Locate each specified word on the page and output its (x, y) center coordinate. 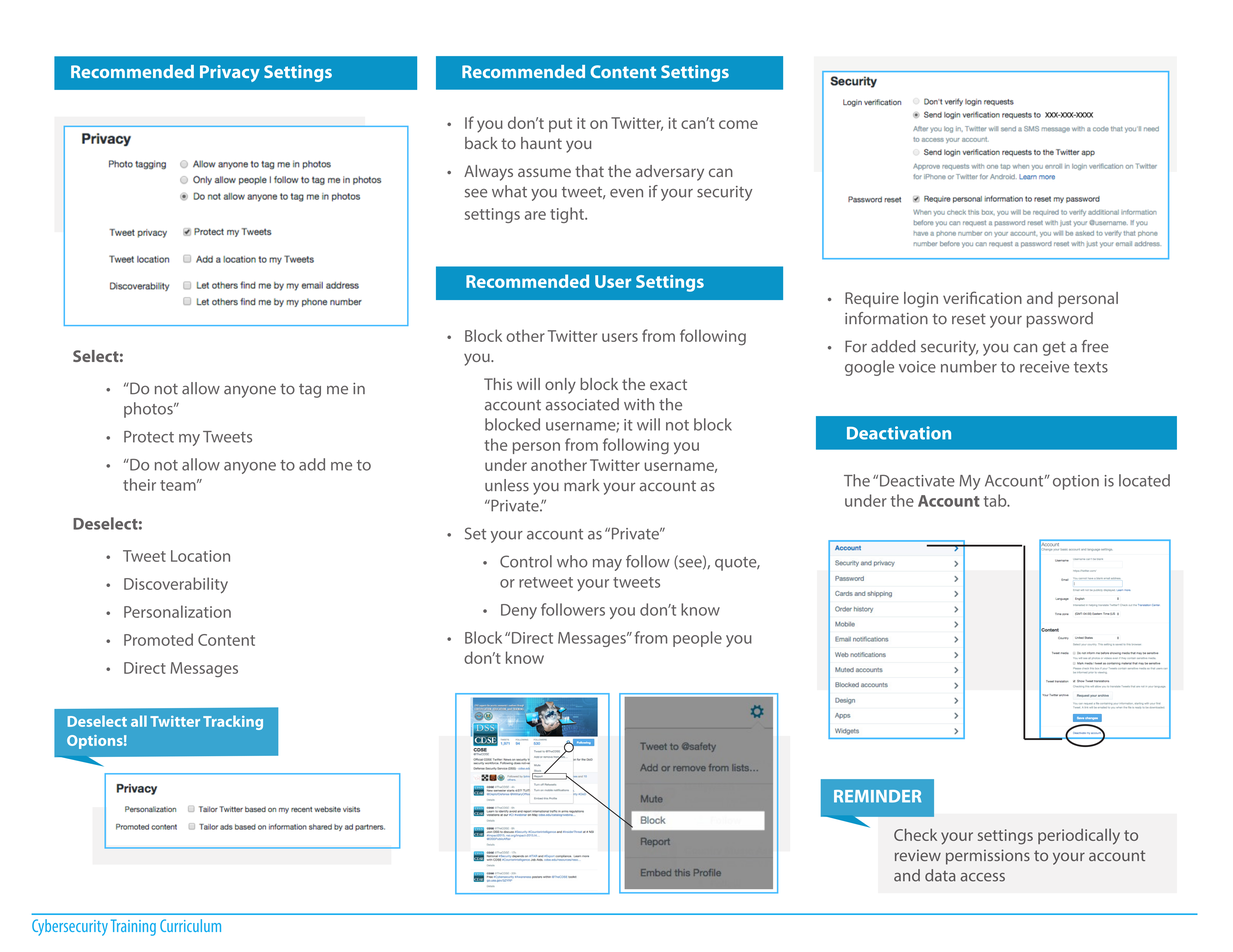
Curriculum (190, 925)
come (738, 124)
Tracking (233, 722)
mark (581, 485)
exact (668, 384)
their (139, 484)
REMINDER (877, 796)
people (697, 639)
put (560, 125)
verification (982, 297)
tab (996, 500)
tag (310, 391)
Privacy (230, 73)
